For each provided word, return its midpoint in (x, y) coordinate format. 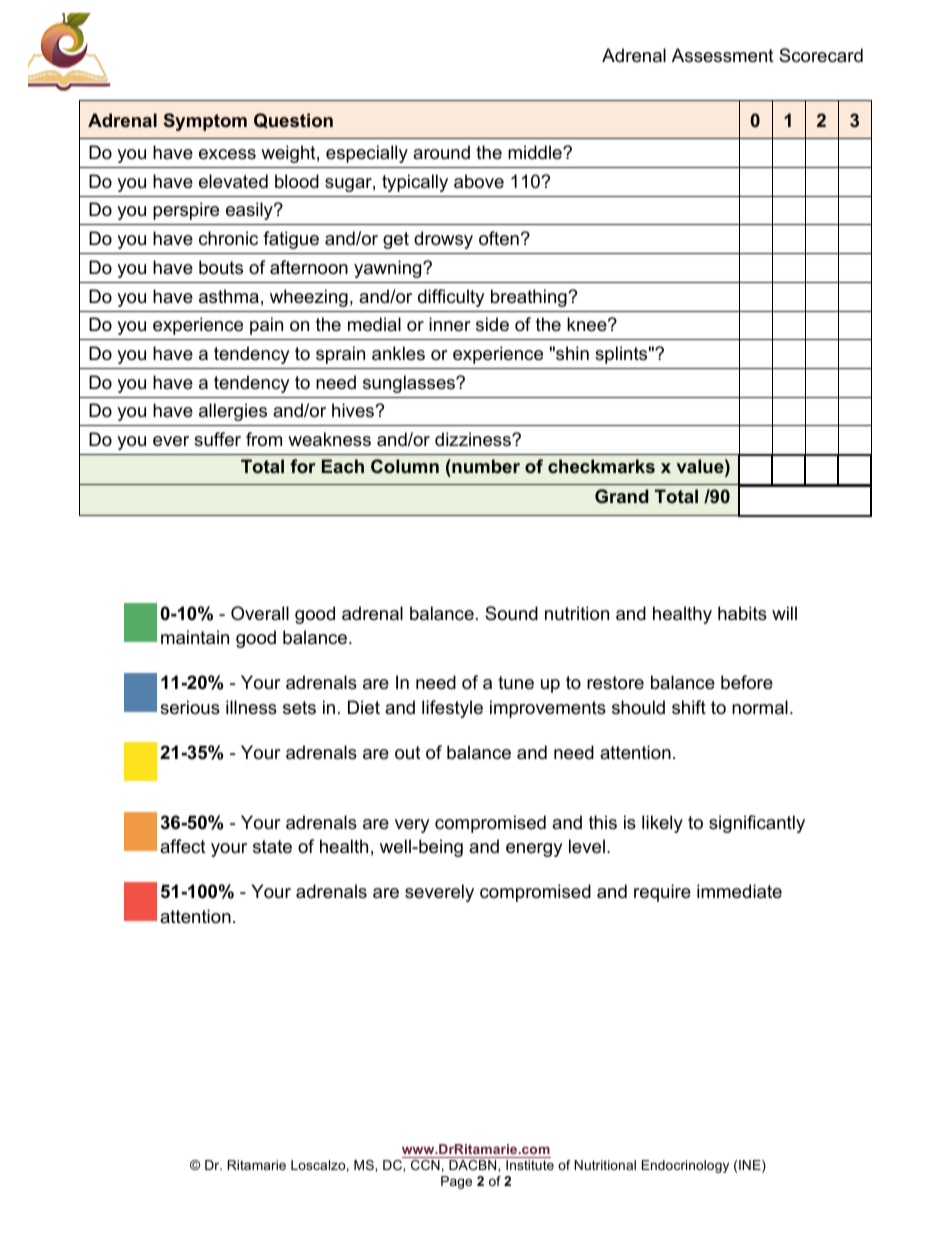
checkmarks (601, 466)
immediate (739, 891)
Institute (530, 1165)
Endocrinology (685, 1166)
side (492, 324)
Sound (511, 613)
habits (742, 613)
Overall (260, 613)
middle (536, 152)
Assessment (723, 55)
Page (456, 1182)
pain (266, 326)
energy (534, 850)
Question (293, 120)
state (272, 847)
